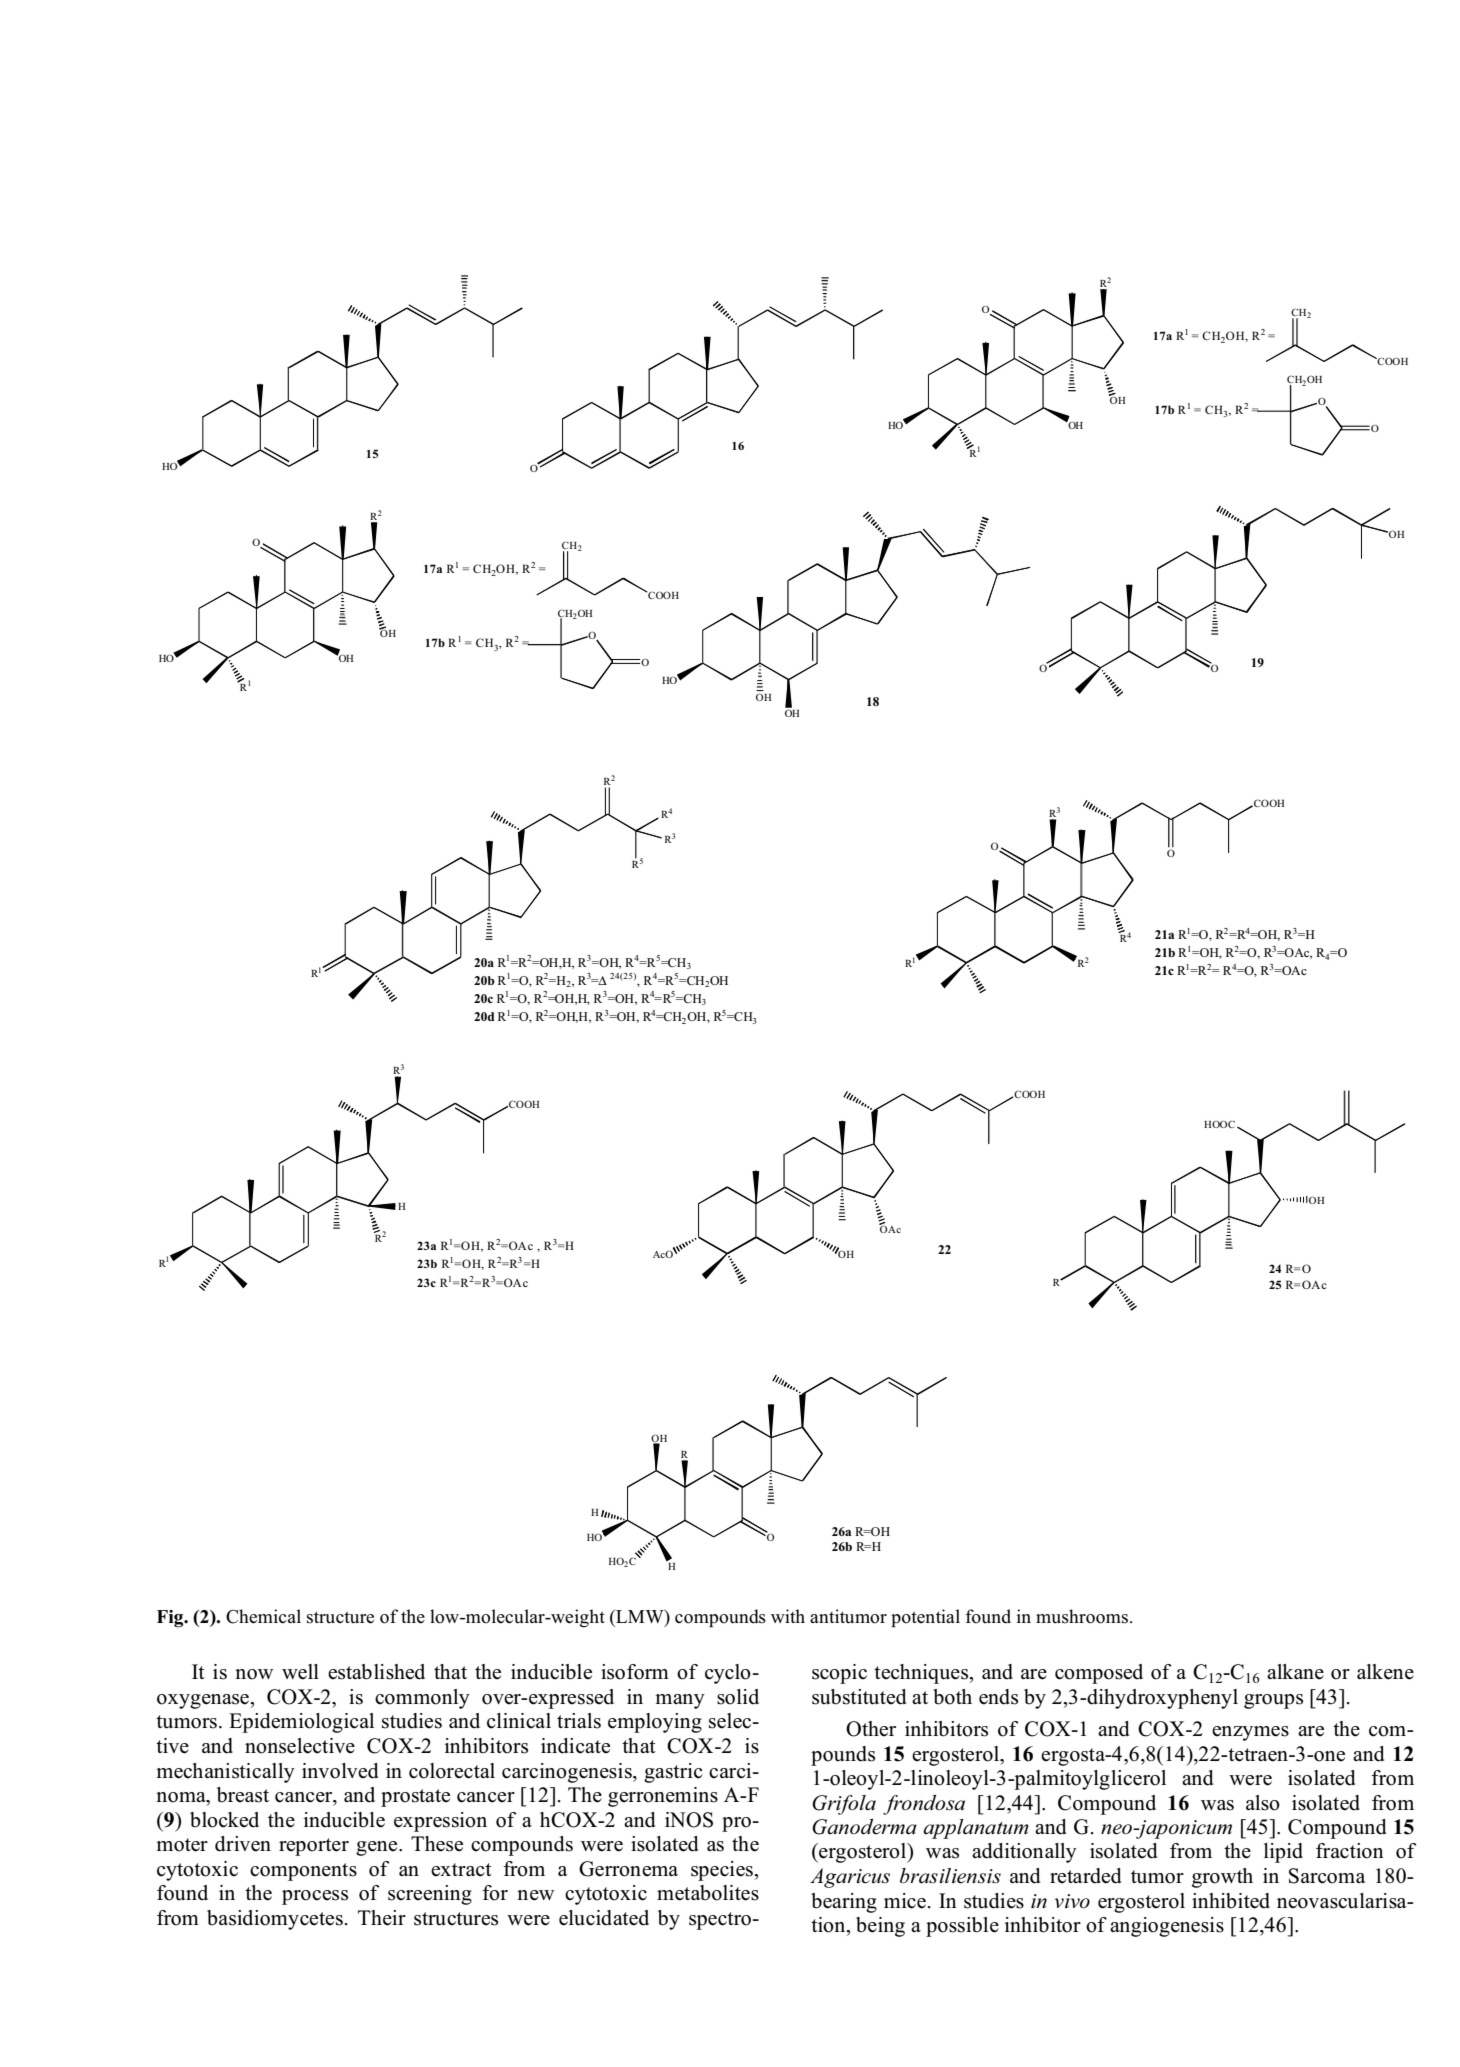  I want to click on Their, so click(382, 1918).
